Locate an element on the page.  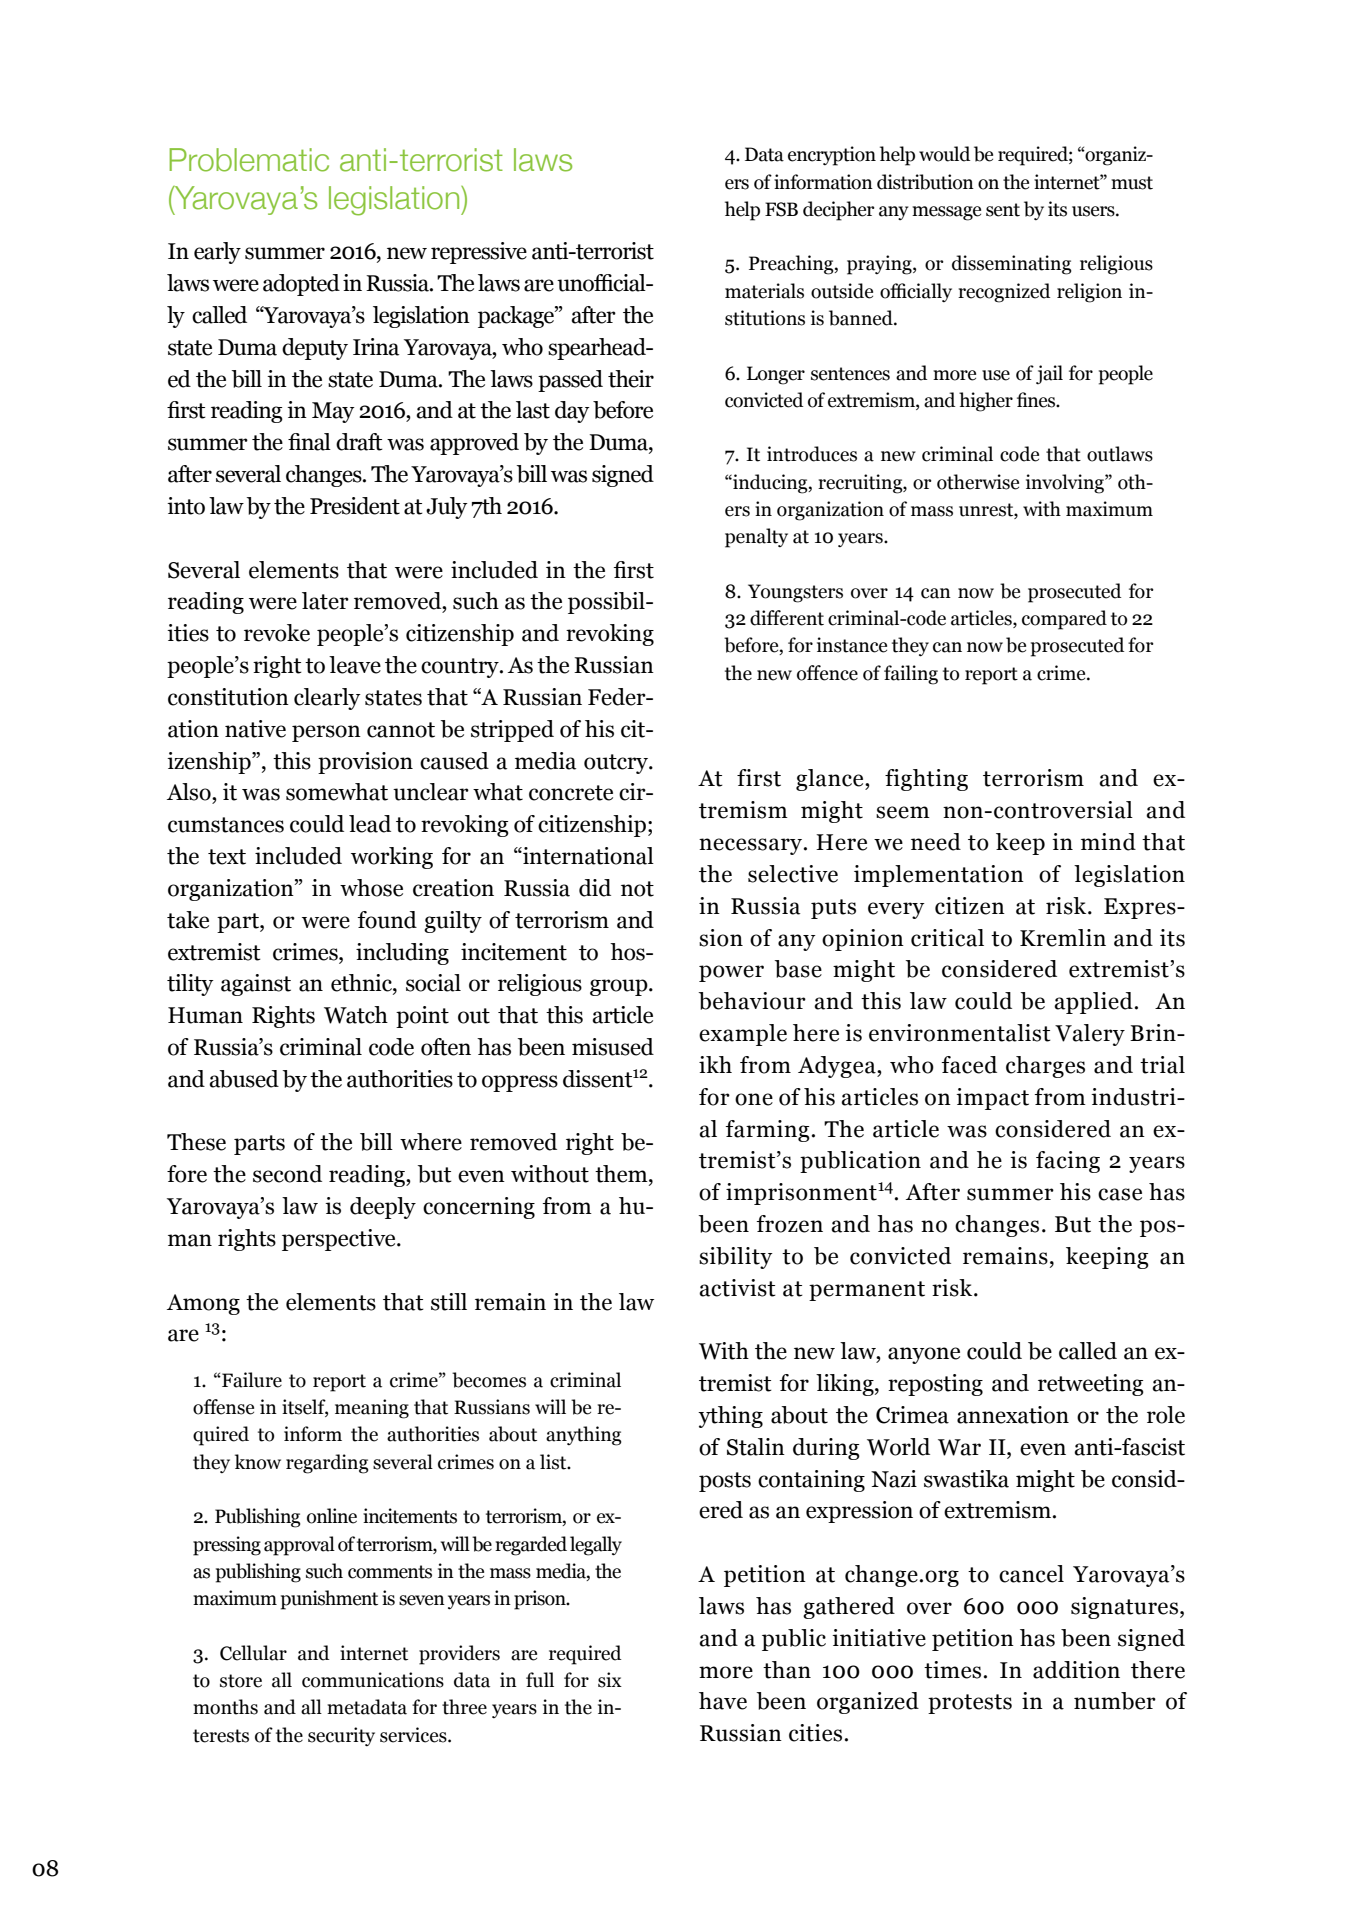
Problematic is located at coordinates (249, 160).
